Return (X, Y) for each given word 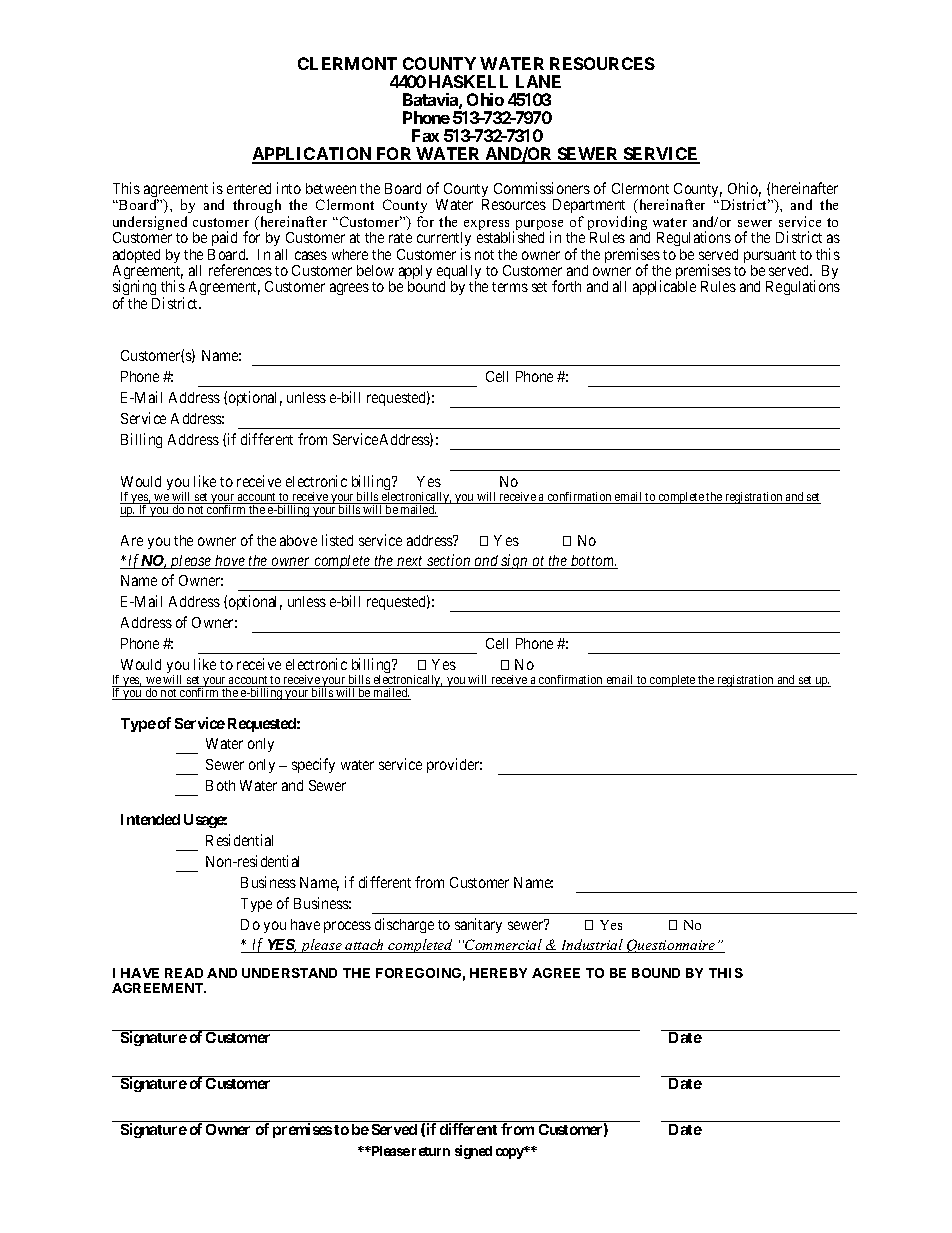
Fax (425, 135)
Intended (150, 819)
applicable (664, 287)
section (449, 561)
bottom (593, 562)
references (240, 270)
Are (132, 540)
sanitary (478, 925)
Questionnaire (671, 946)
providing (619, 224)
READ (184, 973)
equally (459, 273)
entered (249, 188)
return (431, 1151)
